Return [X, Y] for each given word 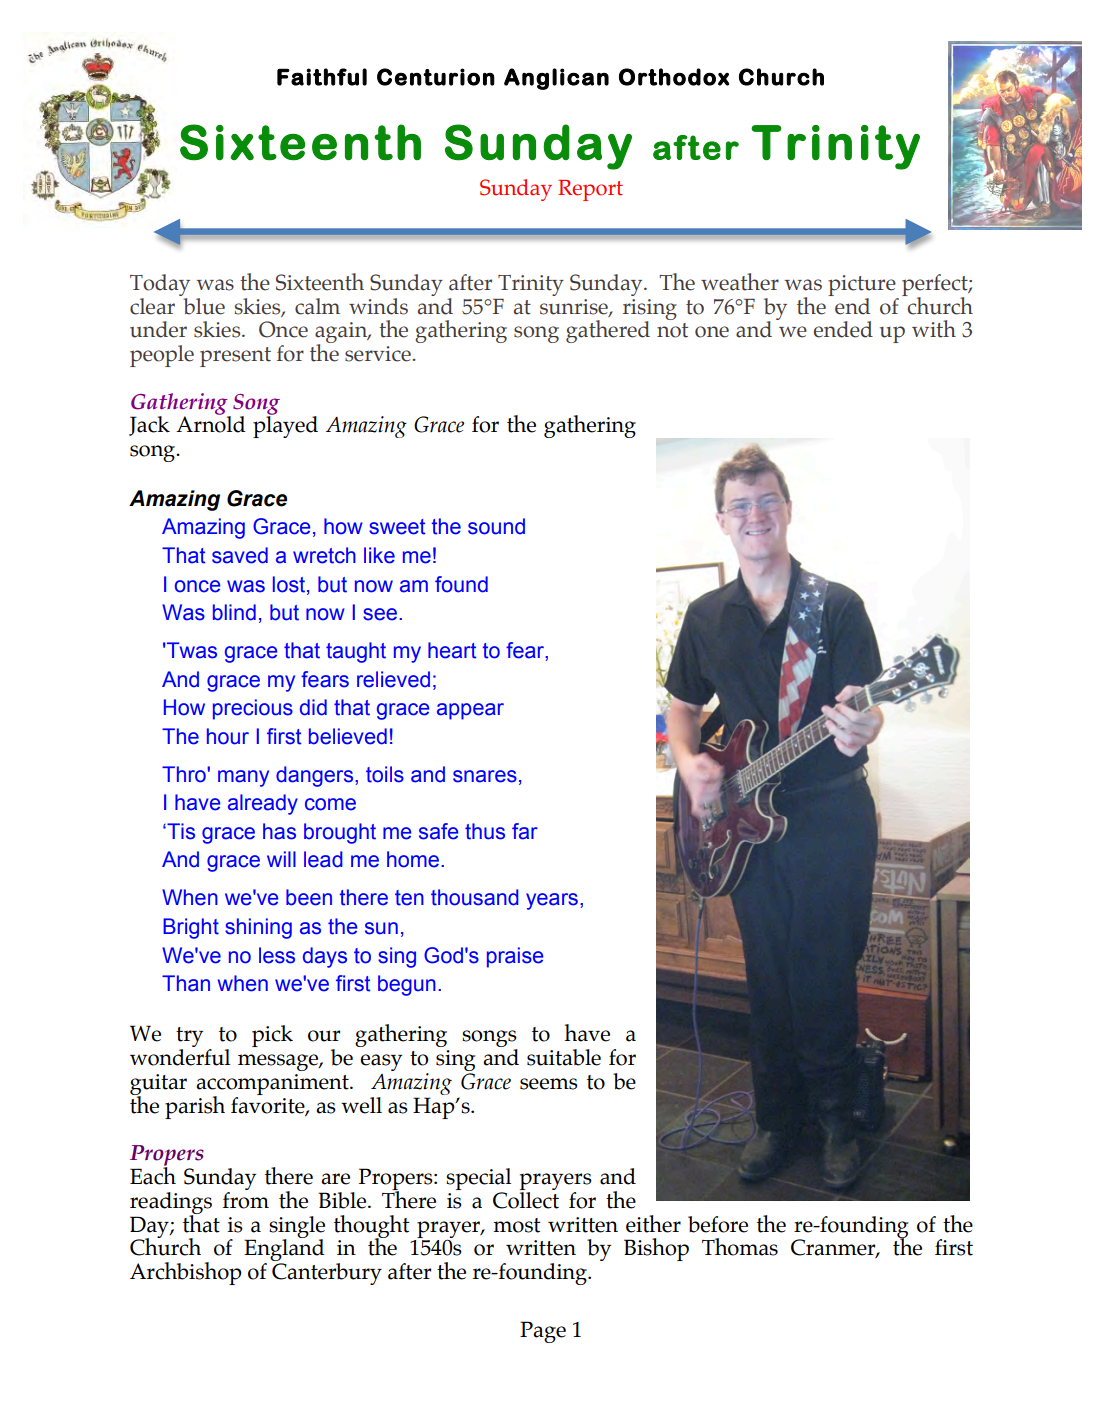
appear [470, 711]
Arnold [211, 423]
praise [515, 957]
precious [253, 709]
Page [543, 1332]
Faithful [322, 77]
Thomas [740, 1247]
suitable [564, 1057]
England [284, 1250]
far [525, 831]
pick [272, 1036]
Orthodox [674, 77]
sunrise [575, 307]
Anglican [556, 79]
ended [843, 329]
